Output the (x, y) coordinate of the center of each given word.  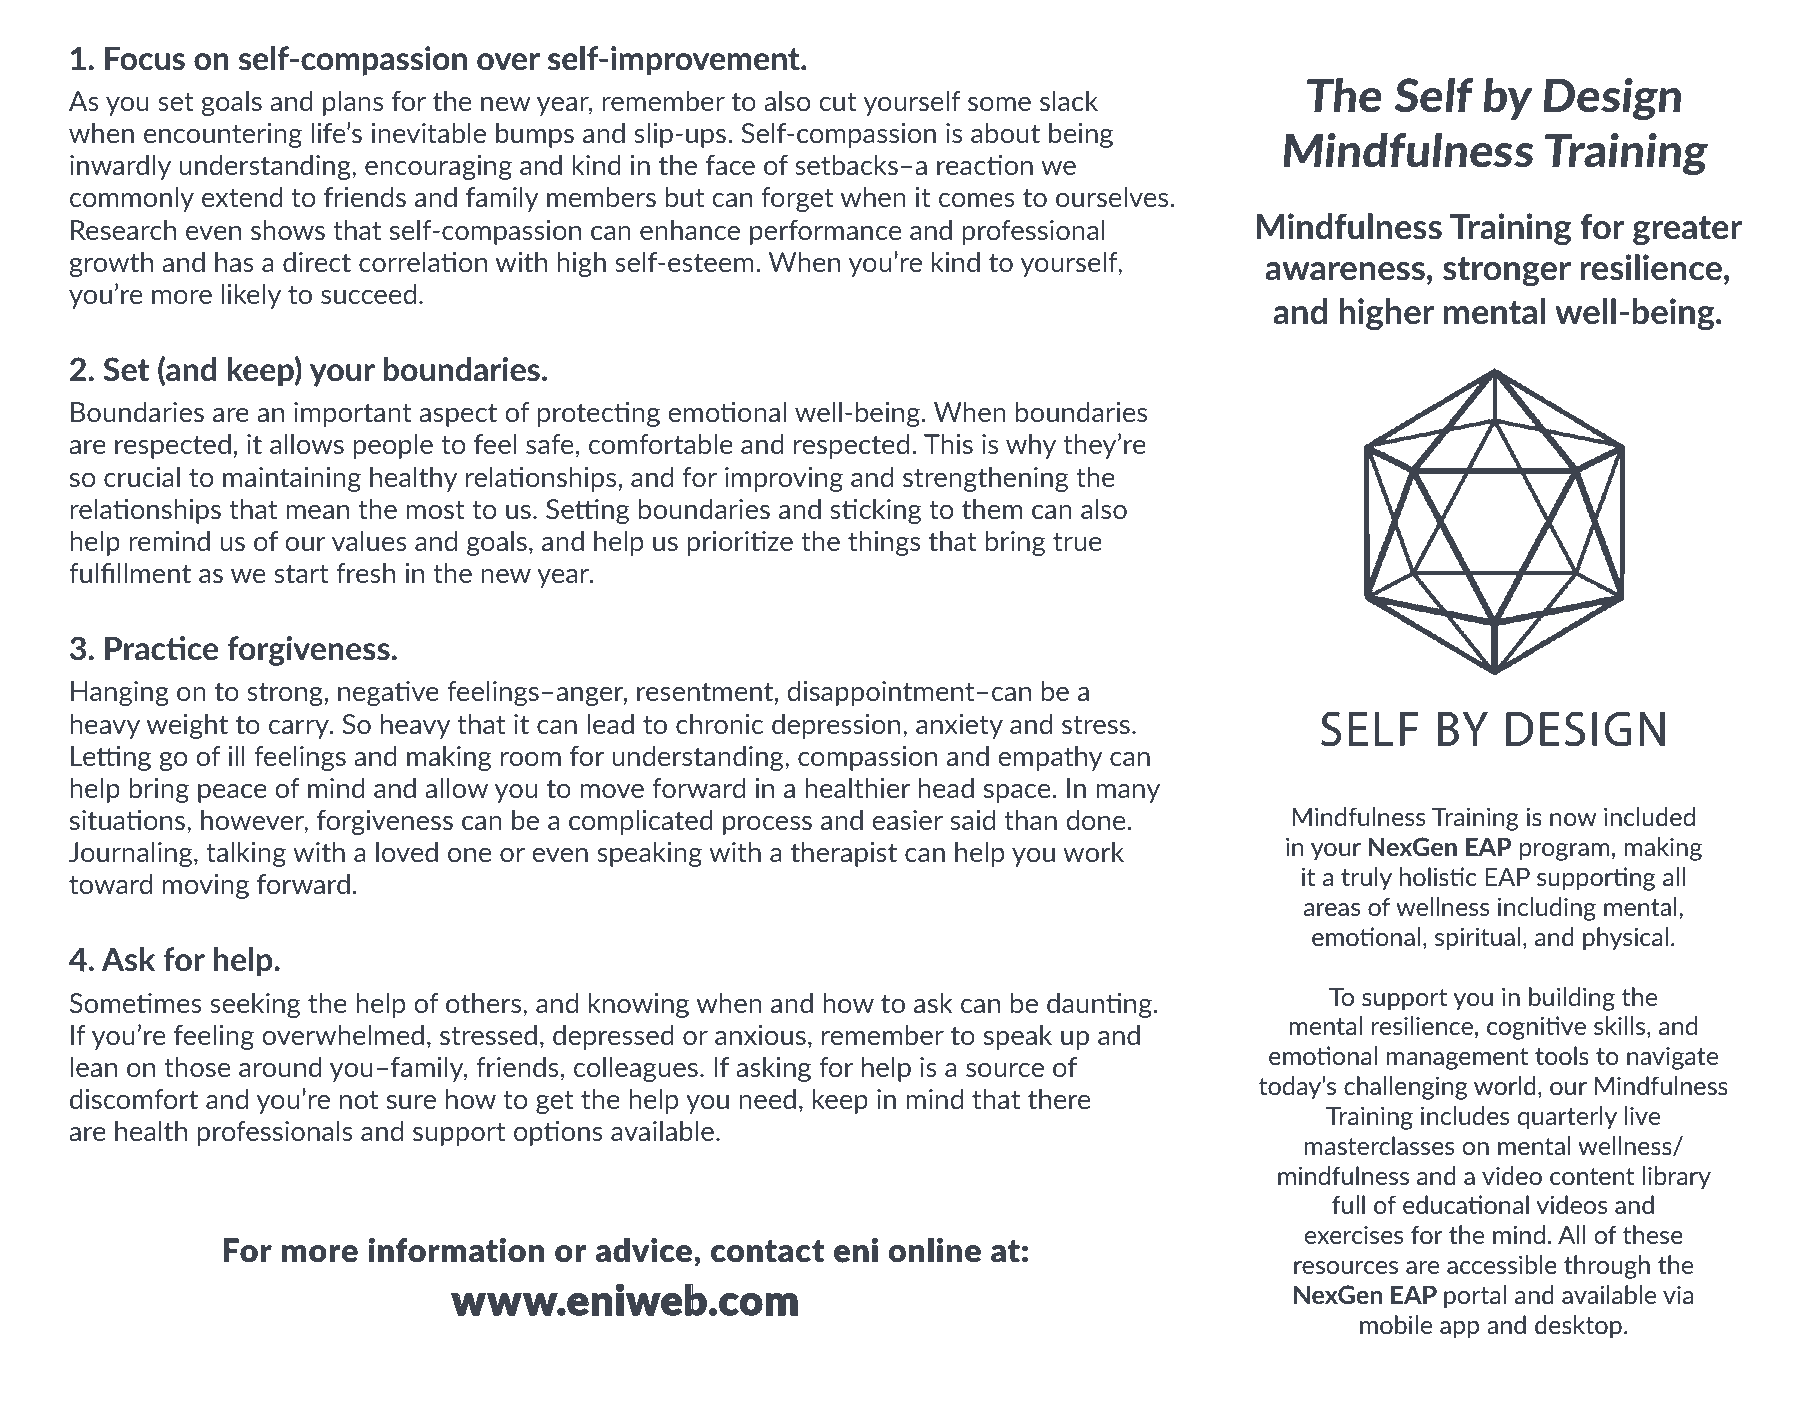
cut (838, 101)
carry (300, 729)
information (456, 1250)
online (935, 1250)
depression (836, 726)
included (1649, 816)
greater (1687, 230)
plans (353, 103)
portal (1475, 1297)
